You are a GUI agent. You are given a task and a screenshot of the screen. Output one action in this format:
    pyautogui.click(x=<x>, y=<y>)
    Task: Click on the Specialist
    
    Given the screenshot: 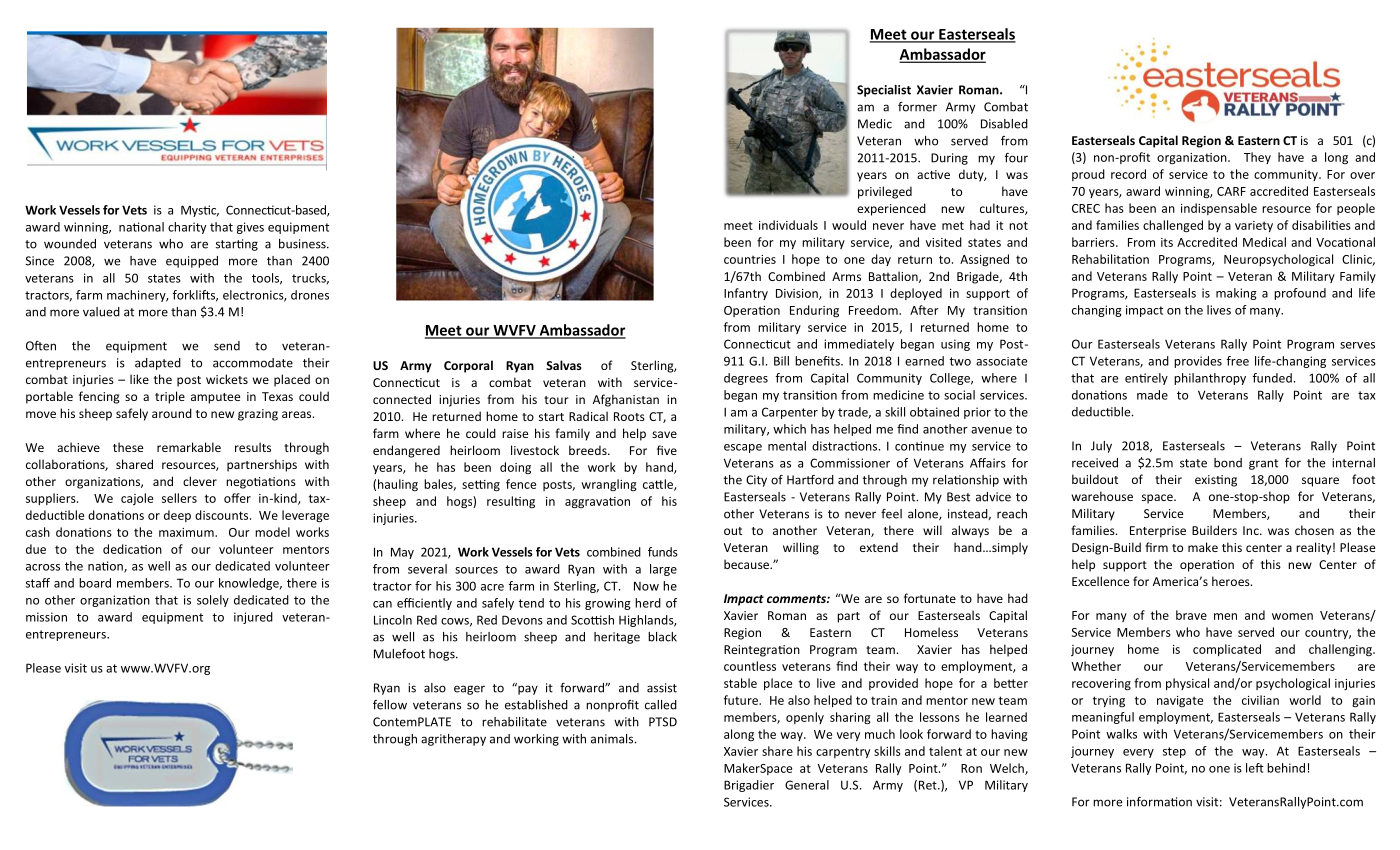 What is the action you would take?
    pyautogui.click(x=884, y=91)
